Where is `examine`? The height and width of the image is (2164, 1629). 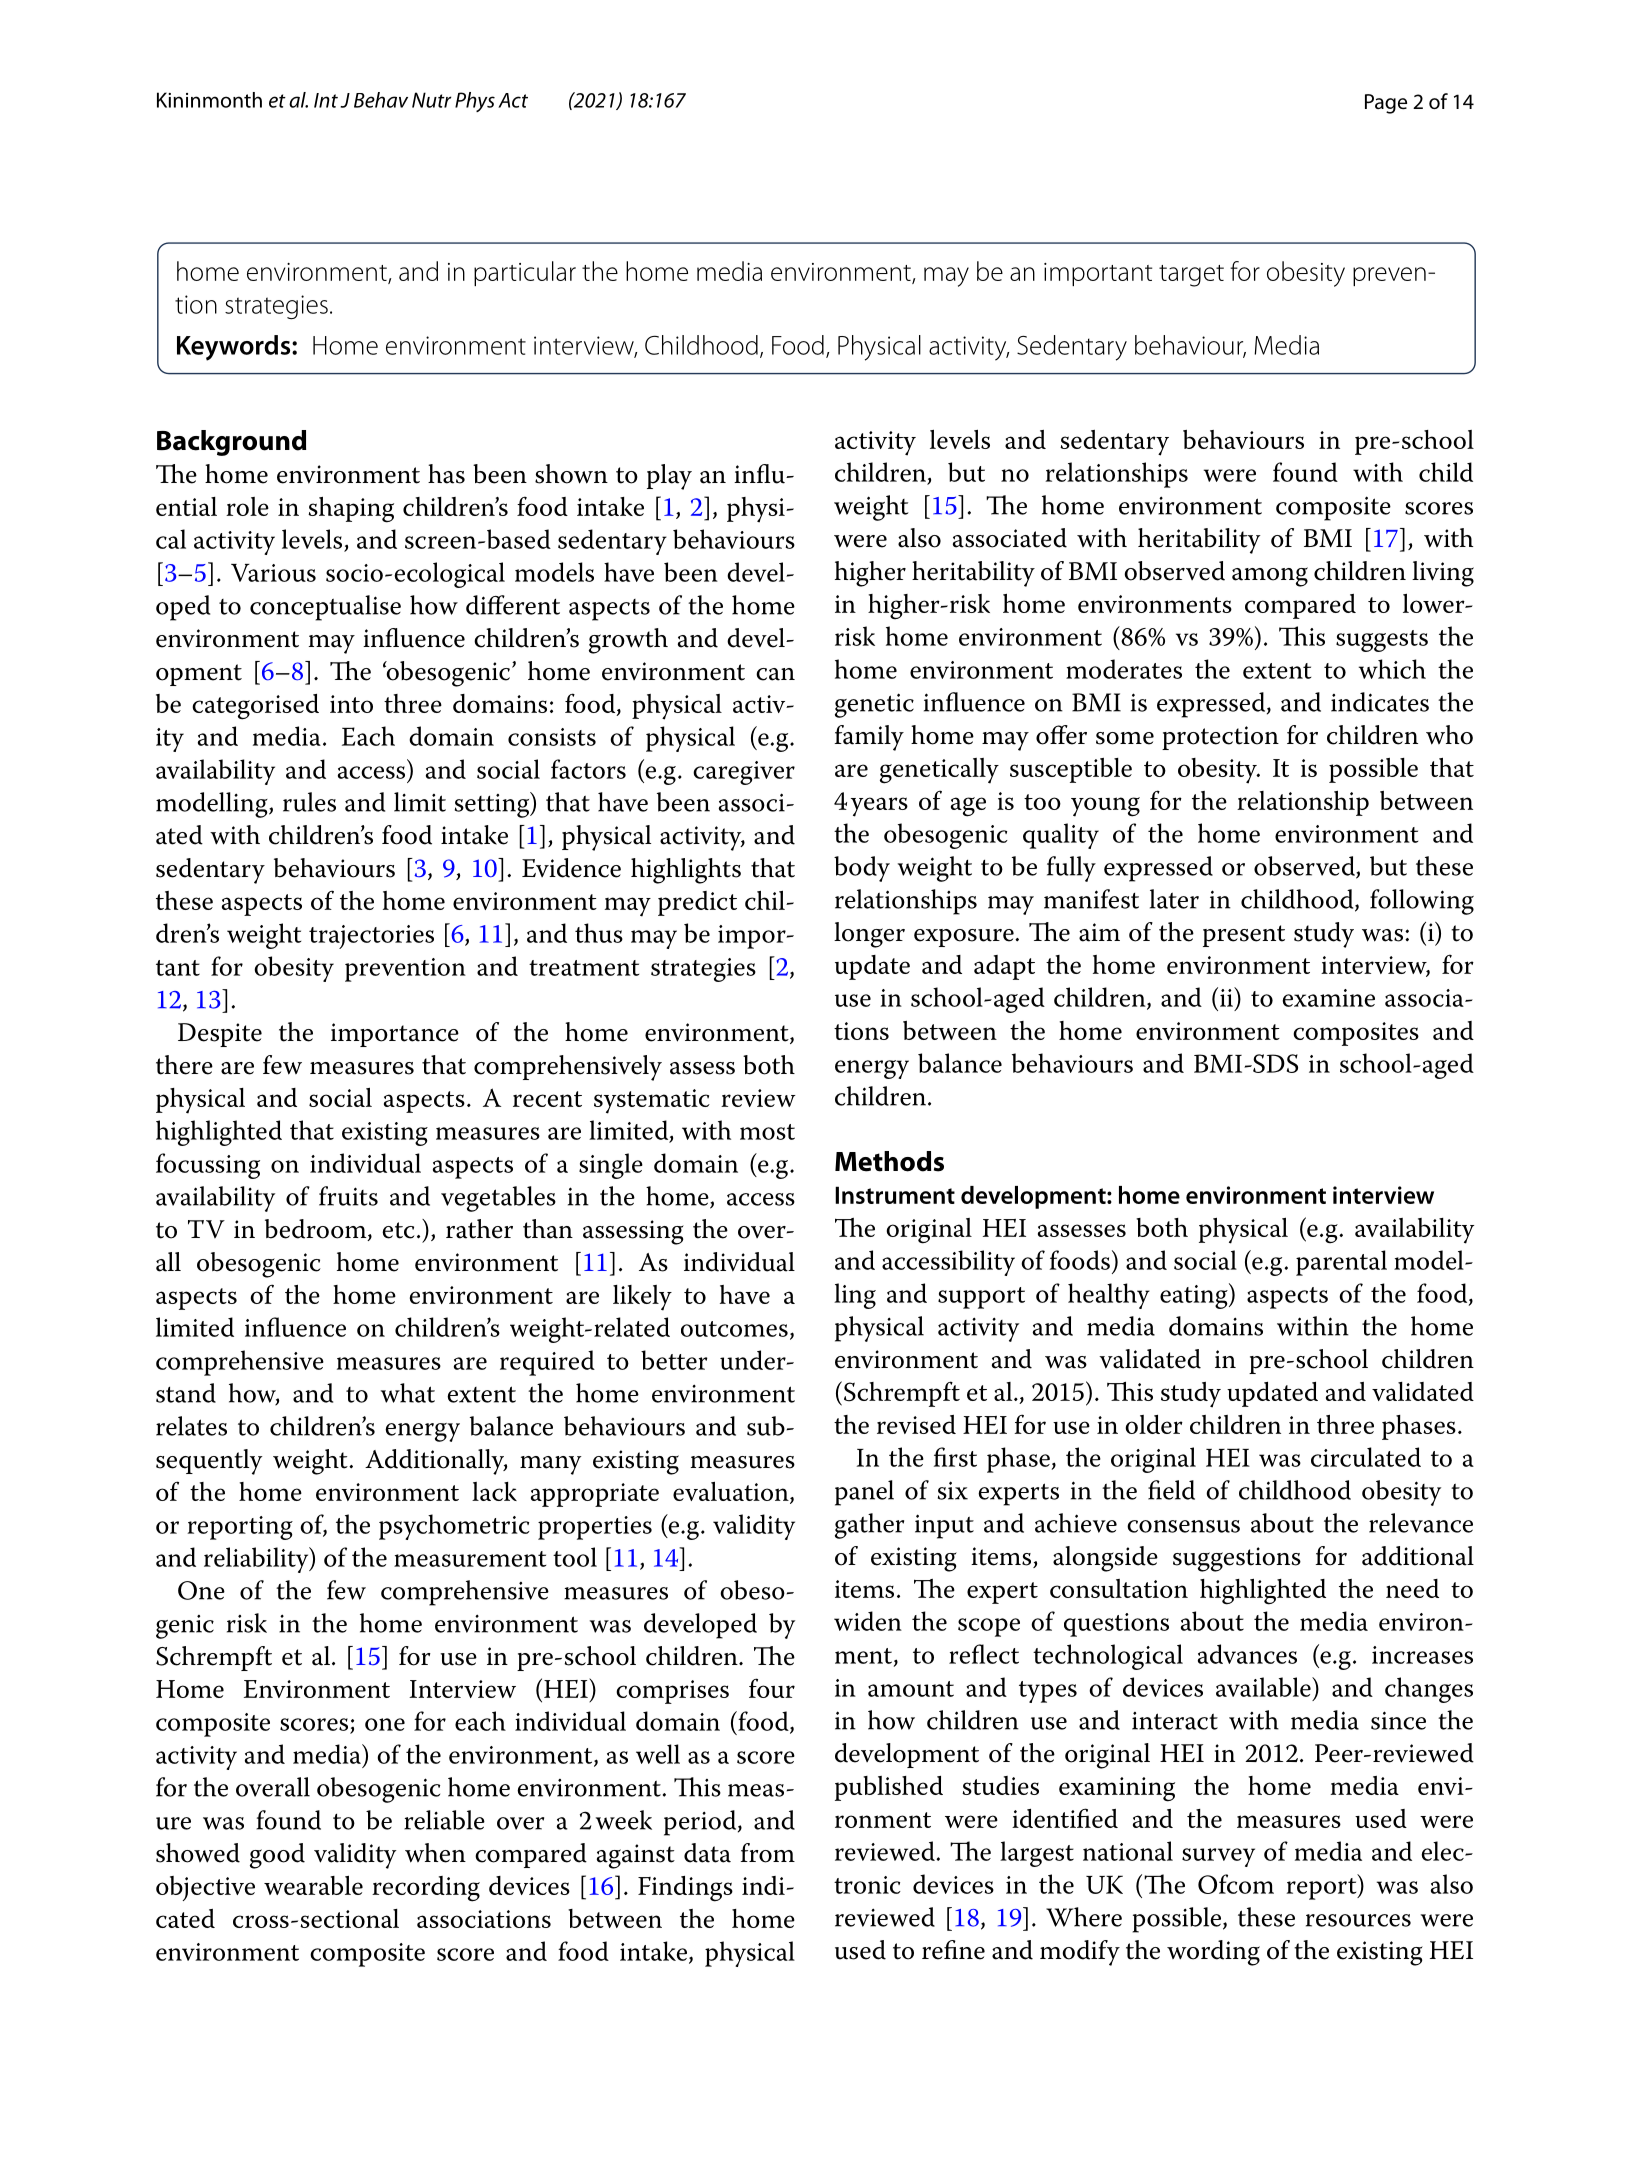 examine is located at coordinates (1328, 998).
